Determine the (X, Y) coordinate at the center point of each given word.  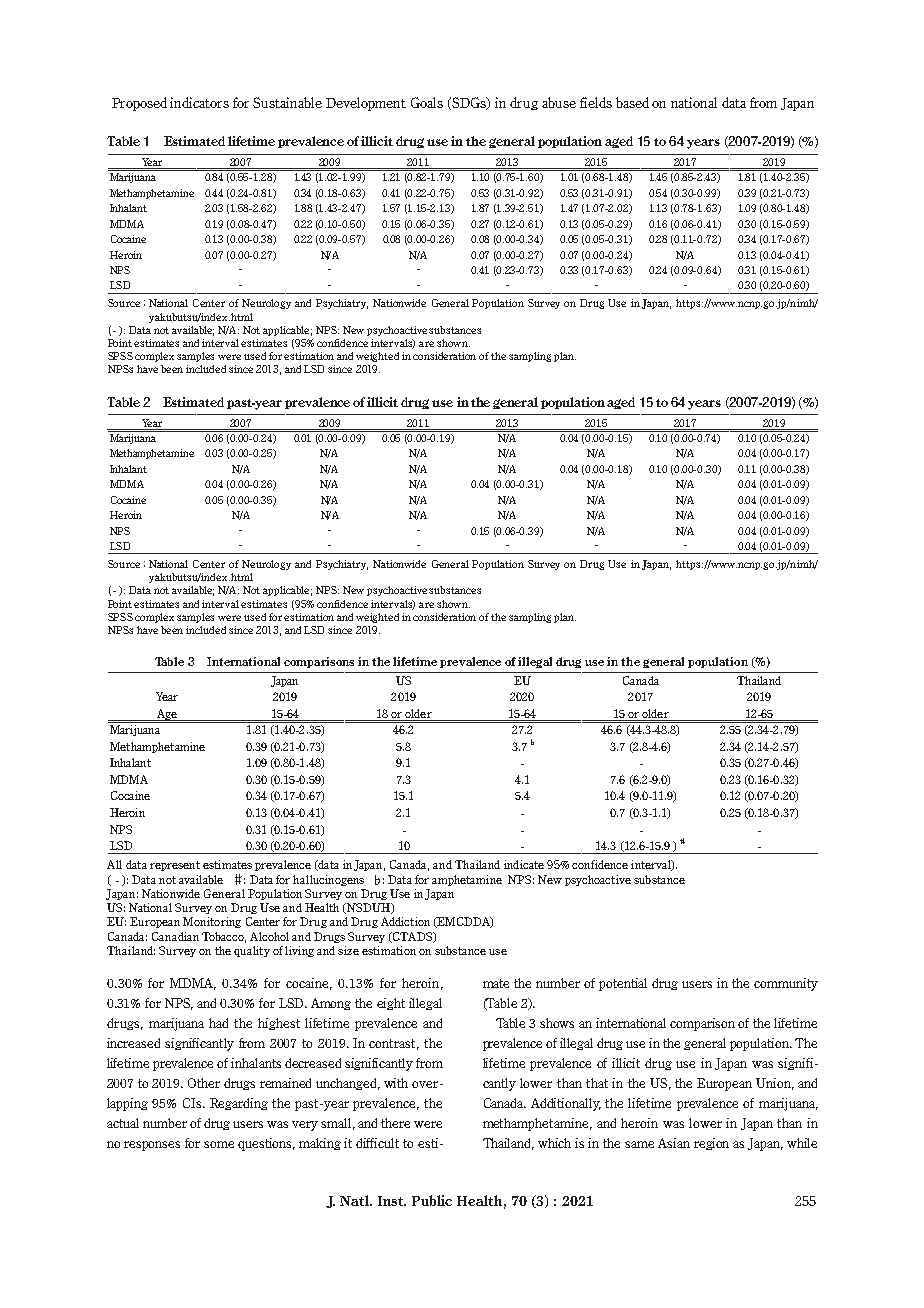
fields (596, 102)
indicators (199, 102)
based (632, 102)
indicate (524, 864)
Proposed (139, 104)
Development (366, 104)
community (786, 984)
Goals (427, 102)
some (219, 1144)
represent (175, 866)
